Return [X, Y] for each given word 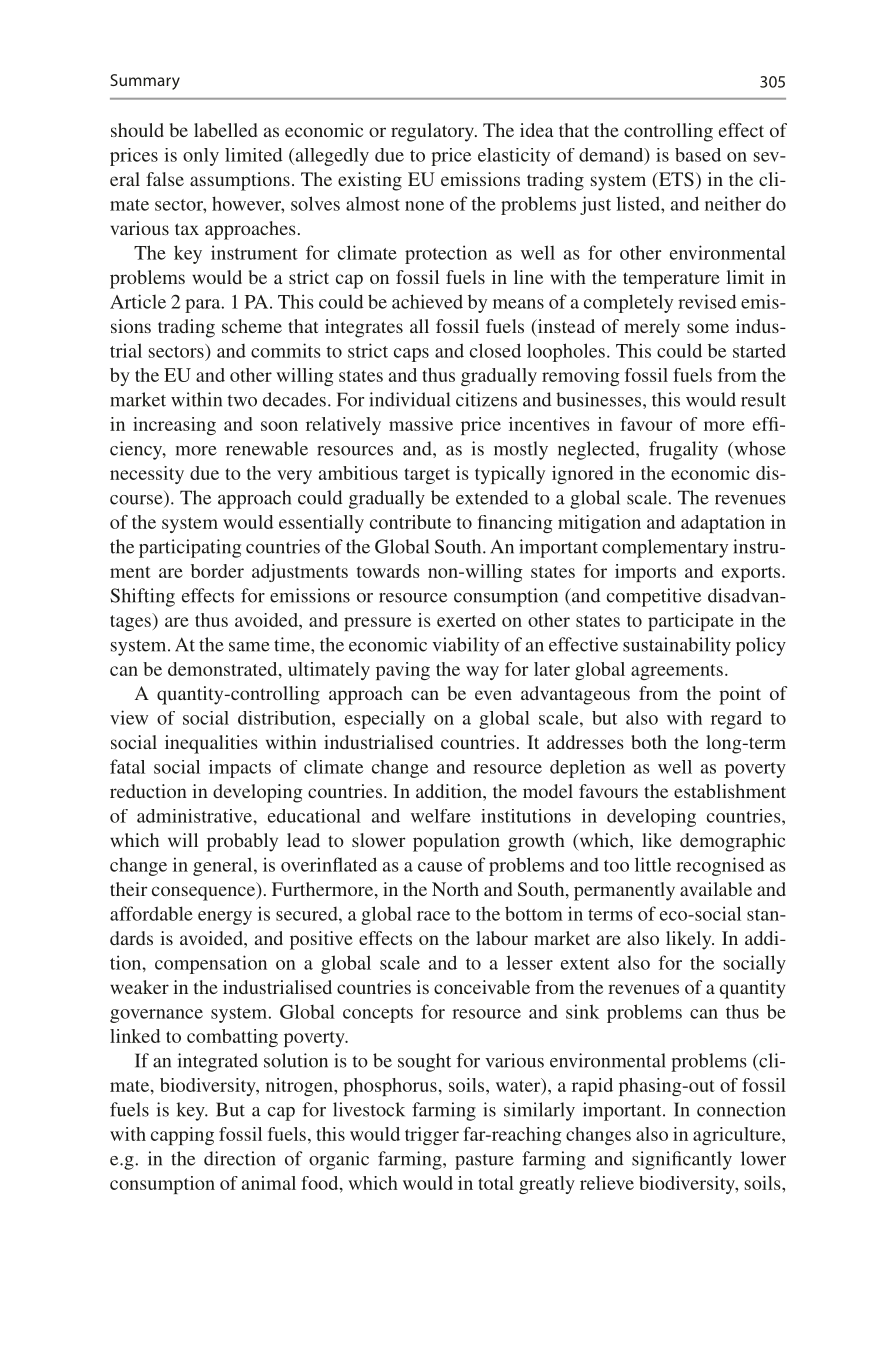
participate [691, 622]
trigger [432, 1136]
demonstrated [224, 669]
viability [465, 646]
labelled [226, 130]
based [698, 155]
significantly [682, 1160]
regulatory [433, 132]
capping [182, 1136]
